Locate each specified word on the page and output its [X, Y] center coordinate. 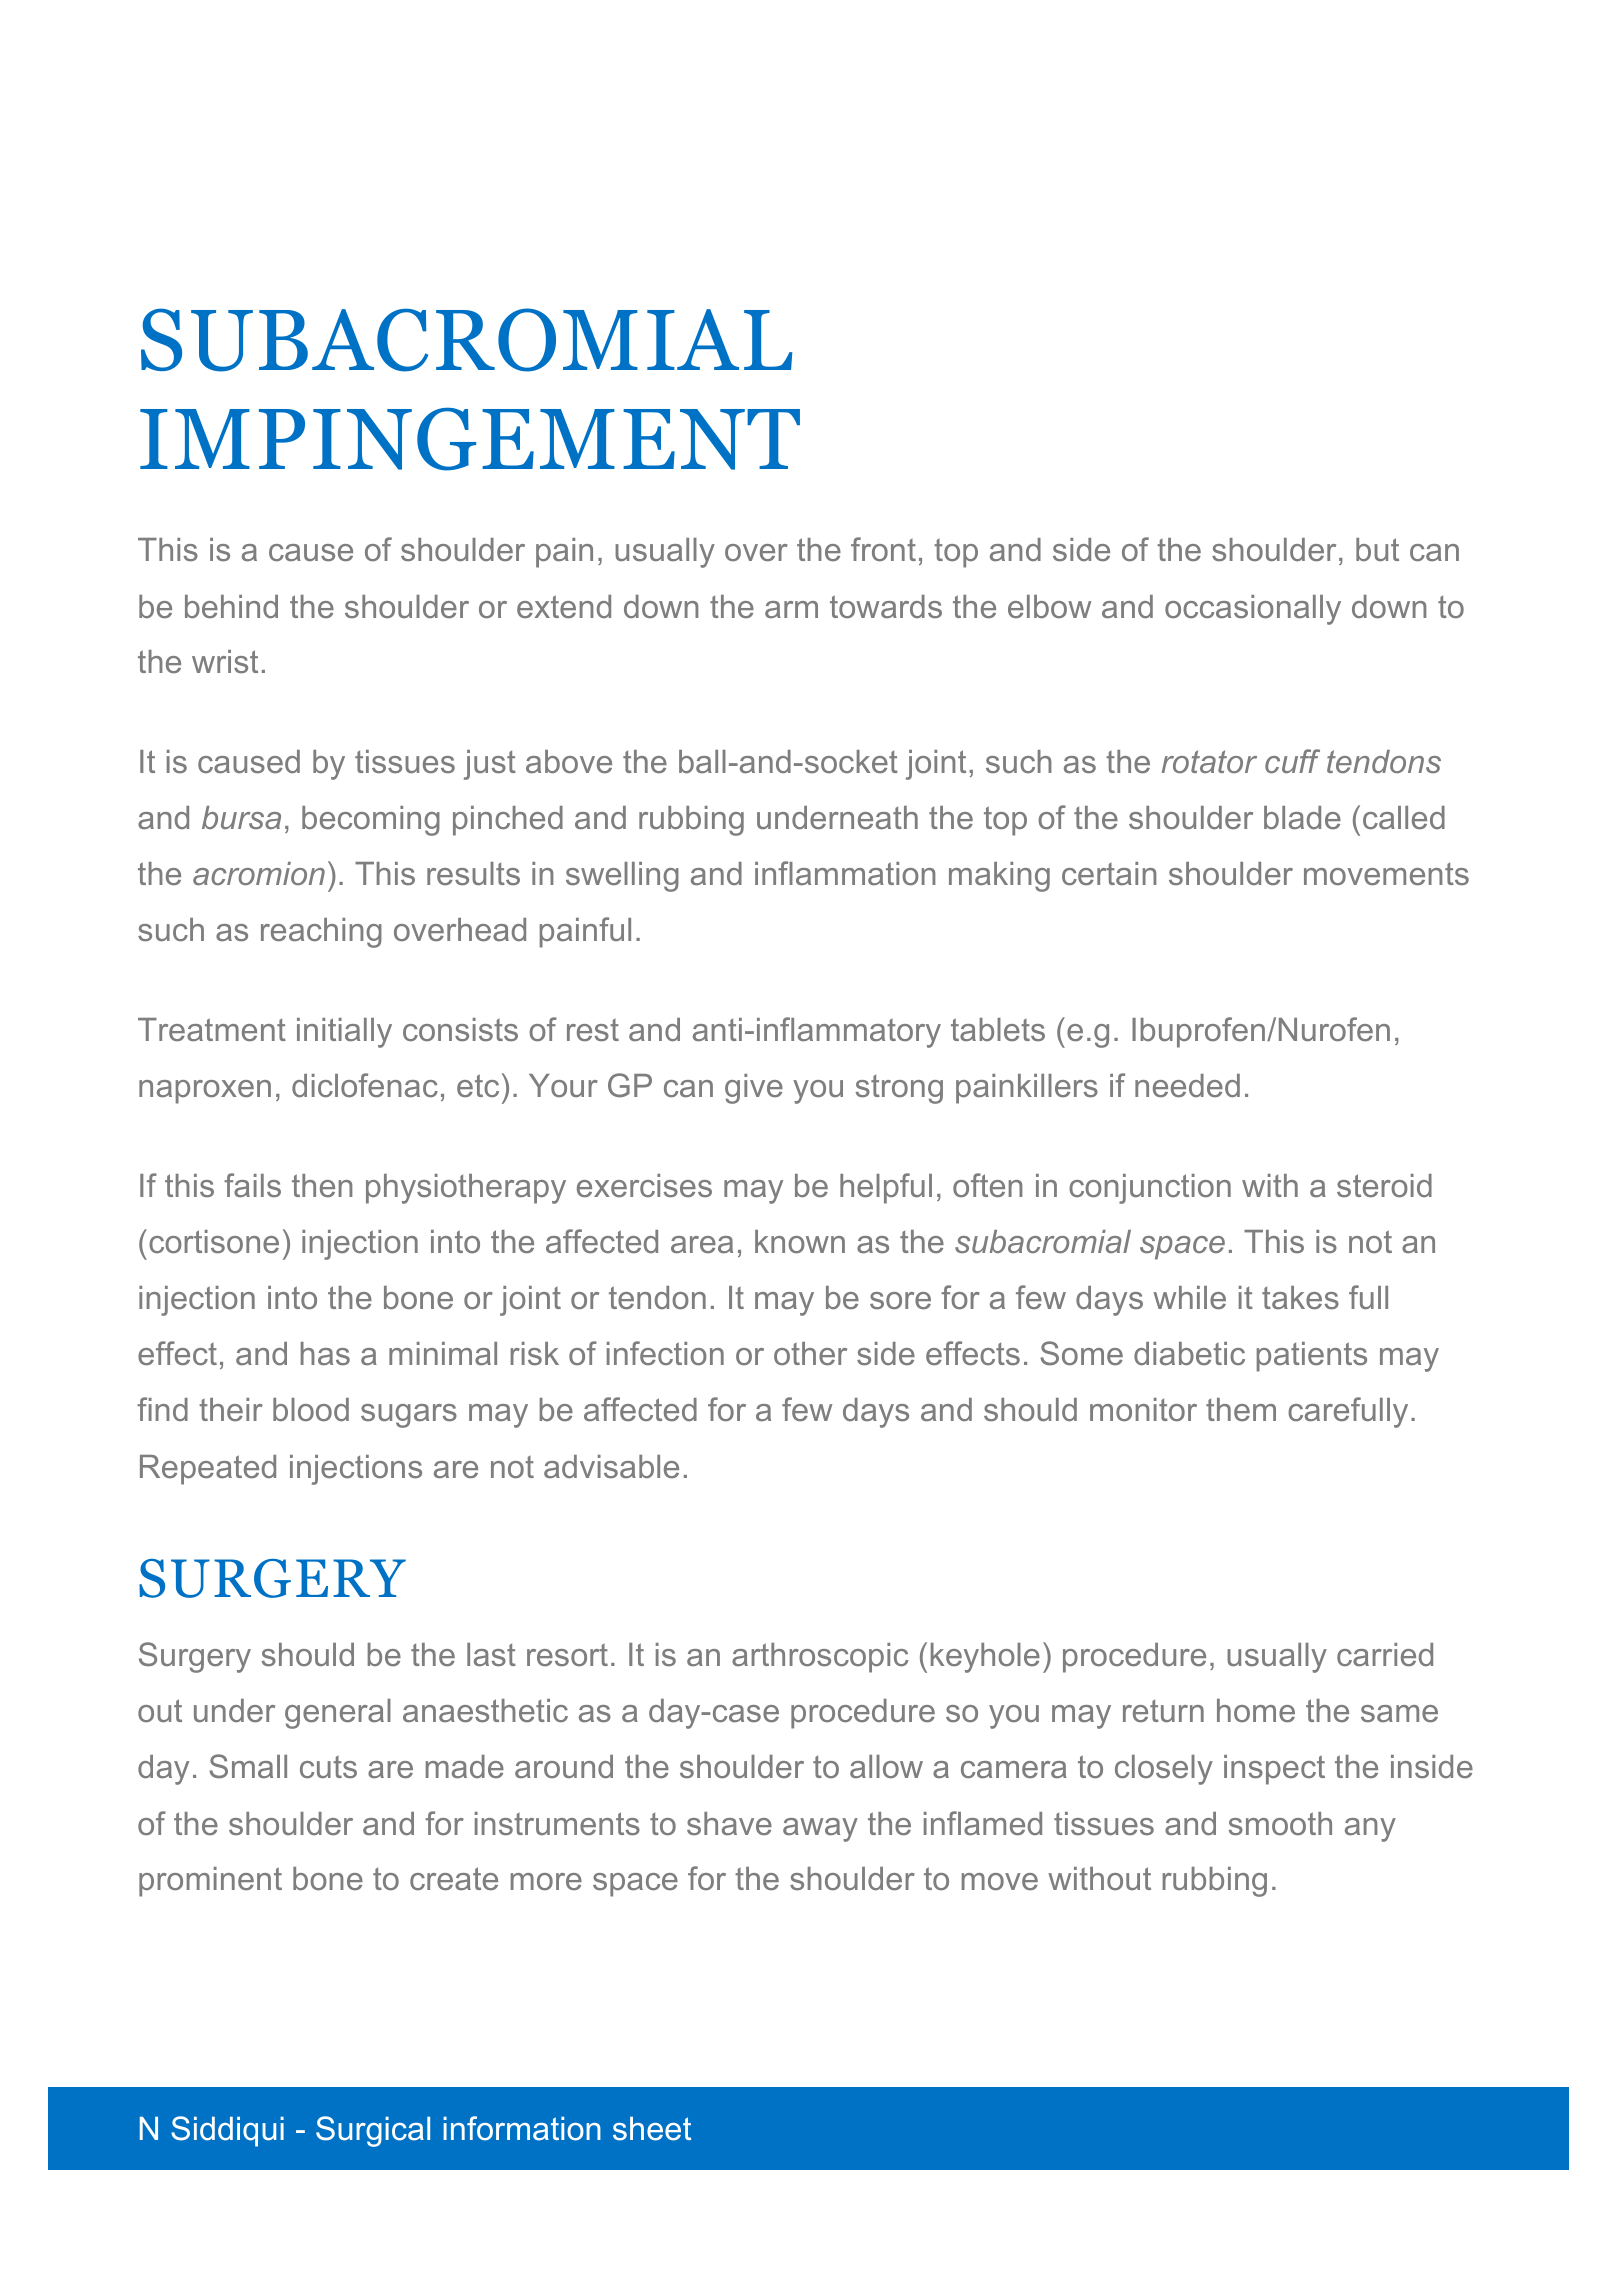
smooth [1280, 1823]
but [1377, 549]
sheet [652, 2129]
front [883, 549]
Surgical [373, 2131]
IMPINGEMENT [470, 439]
